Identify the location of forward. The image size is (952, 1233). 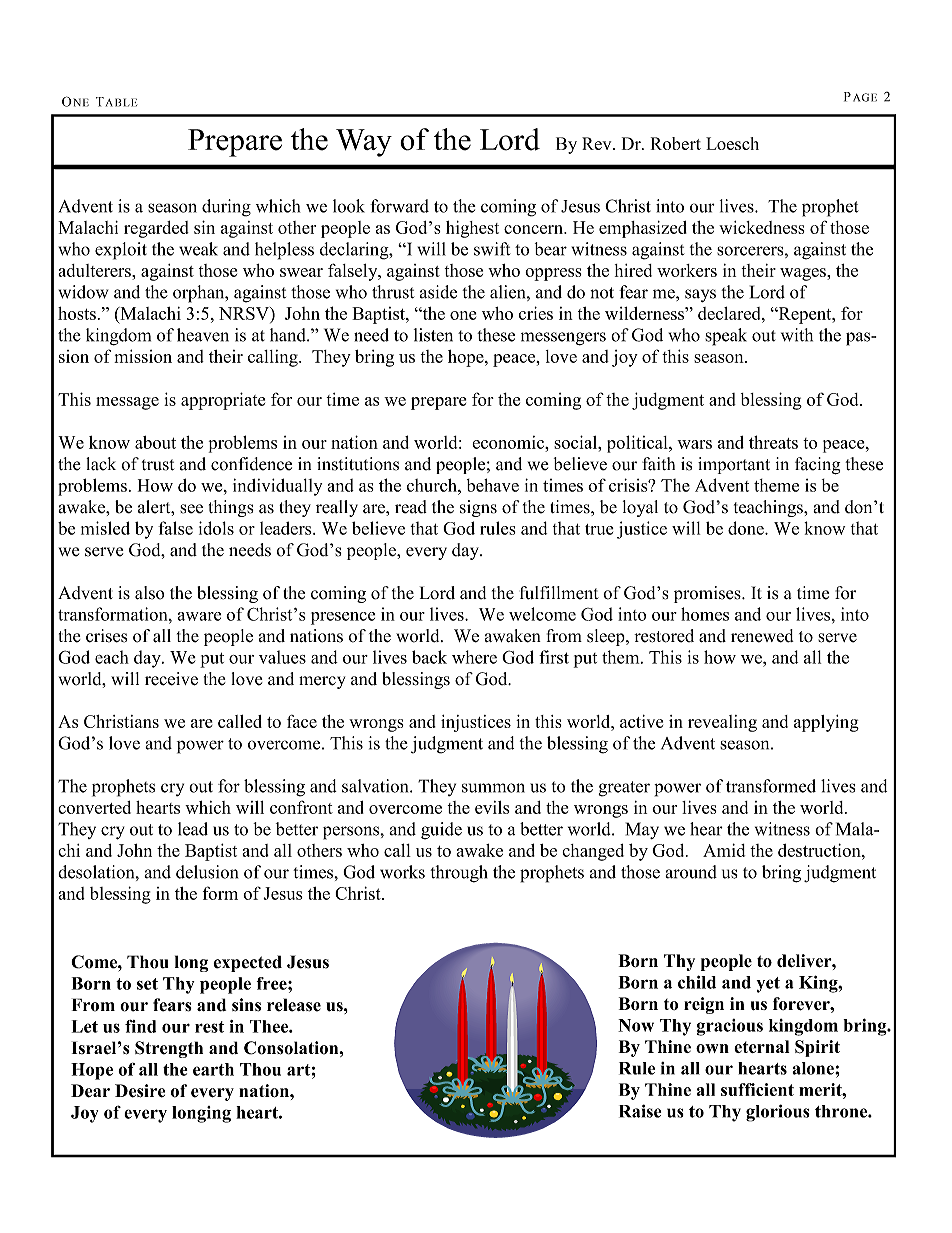
(399, 206).
